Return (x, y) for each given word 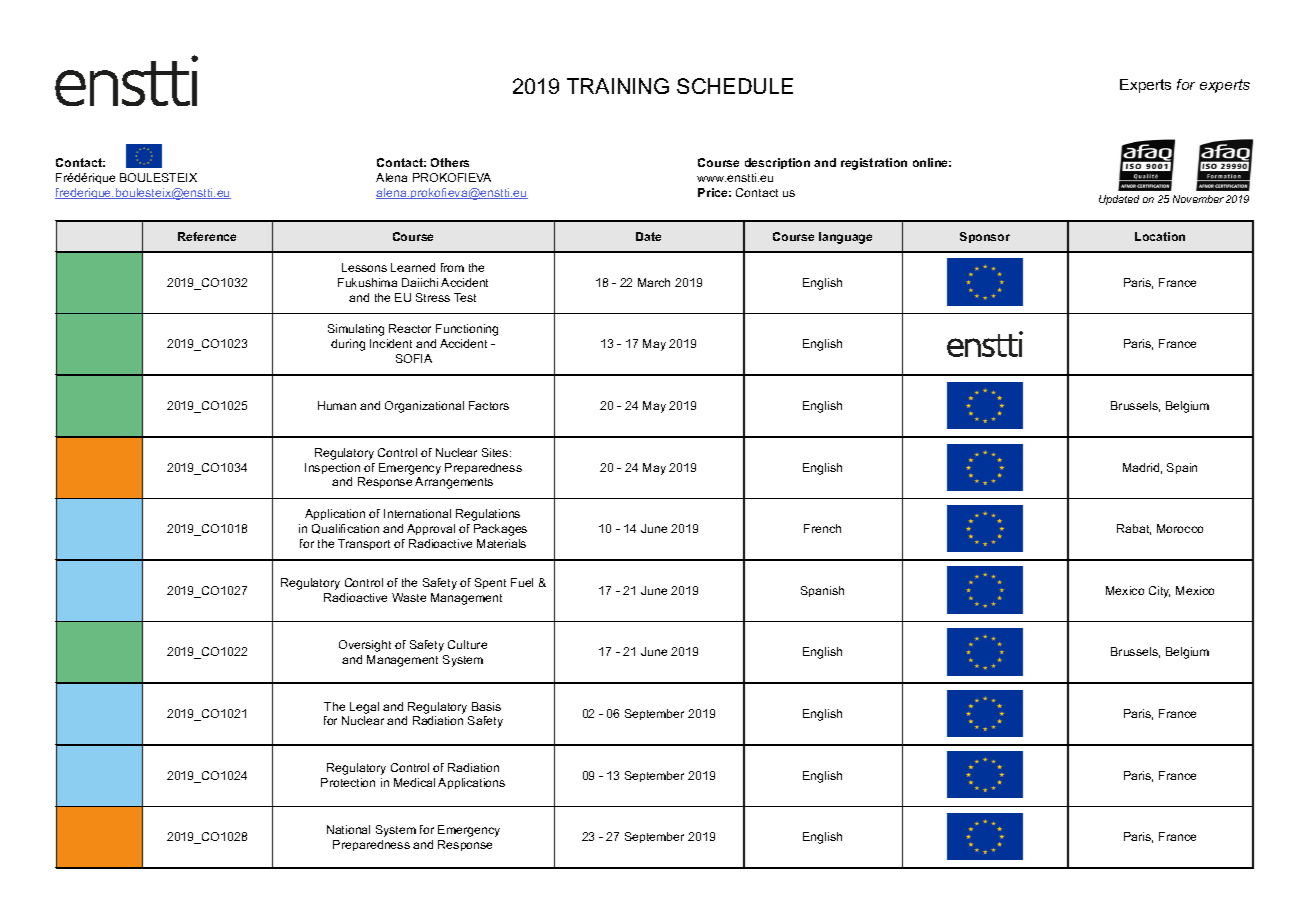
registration (874, 164)
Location (1160, 236)
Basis (486, 706)
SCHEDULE (735, 86)
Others (450, 162)
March (654, 282)
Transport (364, 544)
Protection (348, 782)
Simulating (356, 330)
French (822, 528)
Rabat (1134, 529)
